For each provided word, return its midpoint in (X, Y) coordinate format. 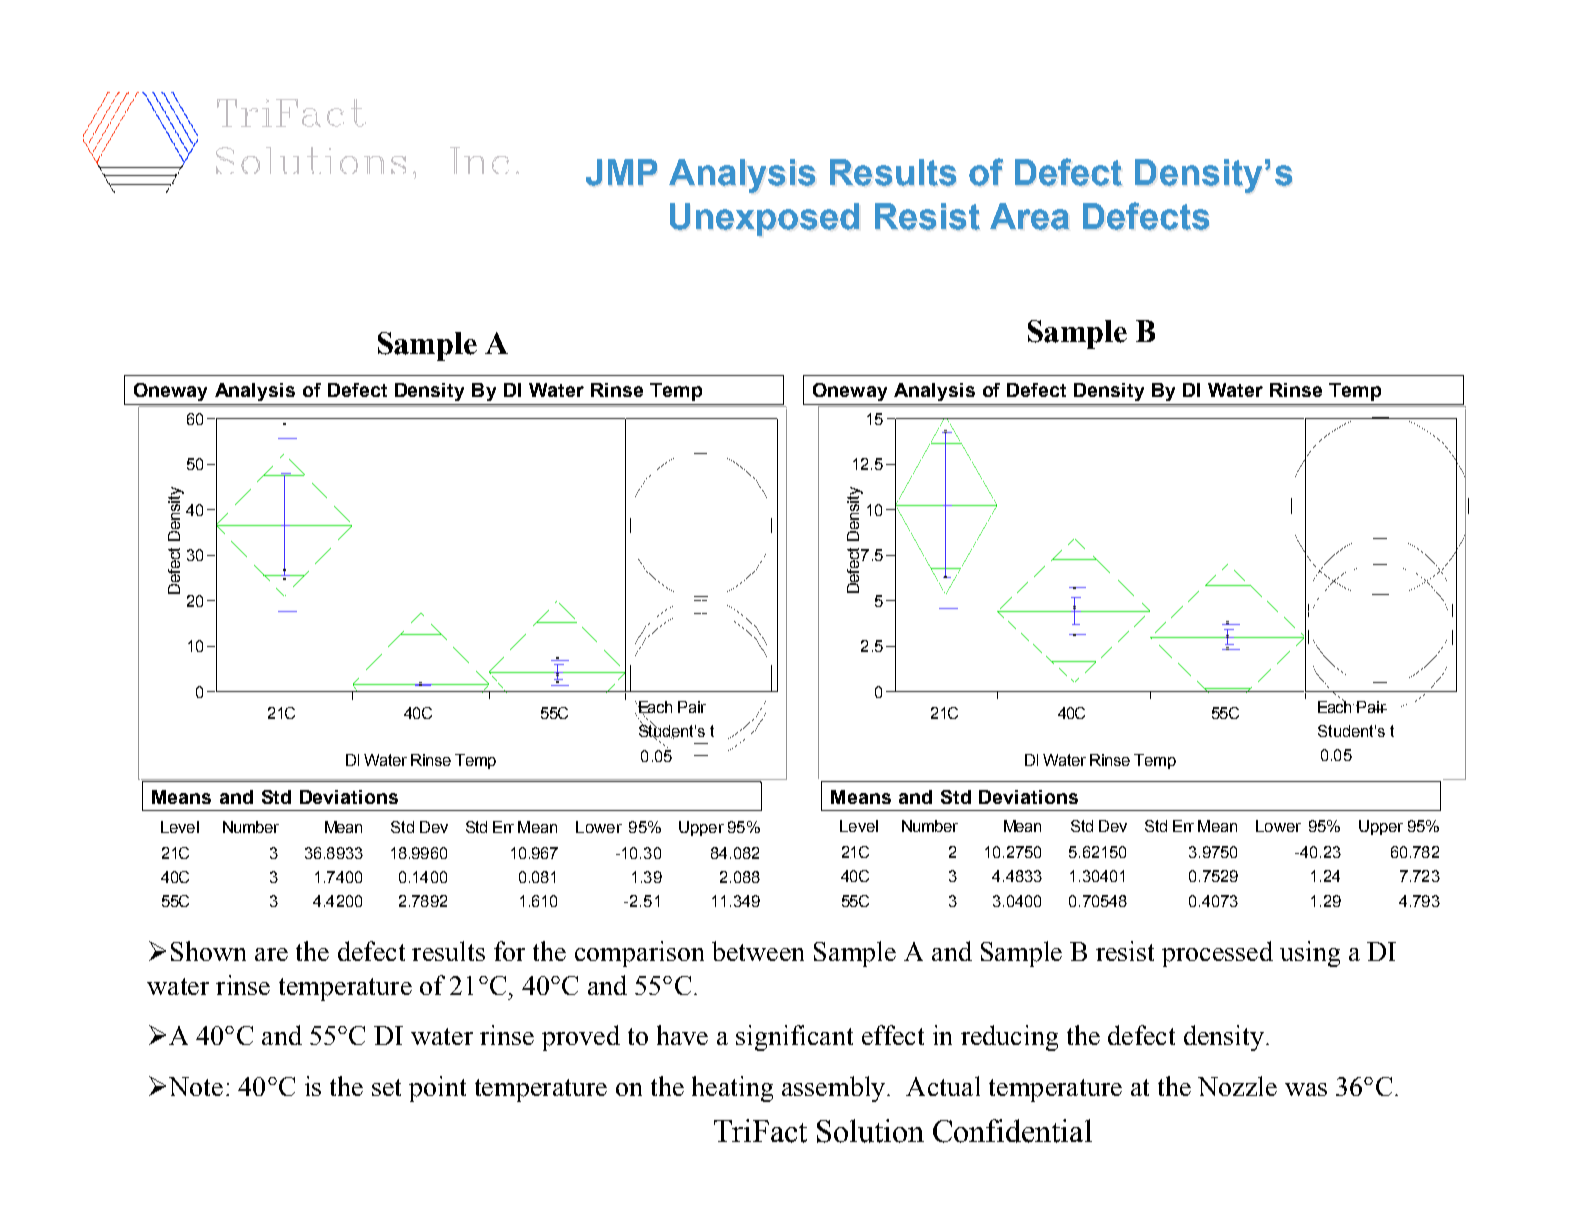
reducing (1009, 1038)
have (682, 1035)
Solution (870, 1131)
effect (893, 1035)
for (509, 951)
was (1306, 1089)
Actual (943, 1086)
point (437, 1089)
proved (581, 1038)
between (758, 951)
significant (794, 1038)
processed (1217, 954)
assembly (835, 1089)
